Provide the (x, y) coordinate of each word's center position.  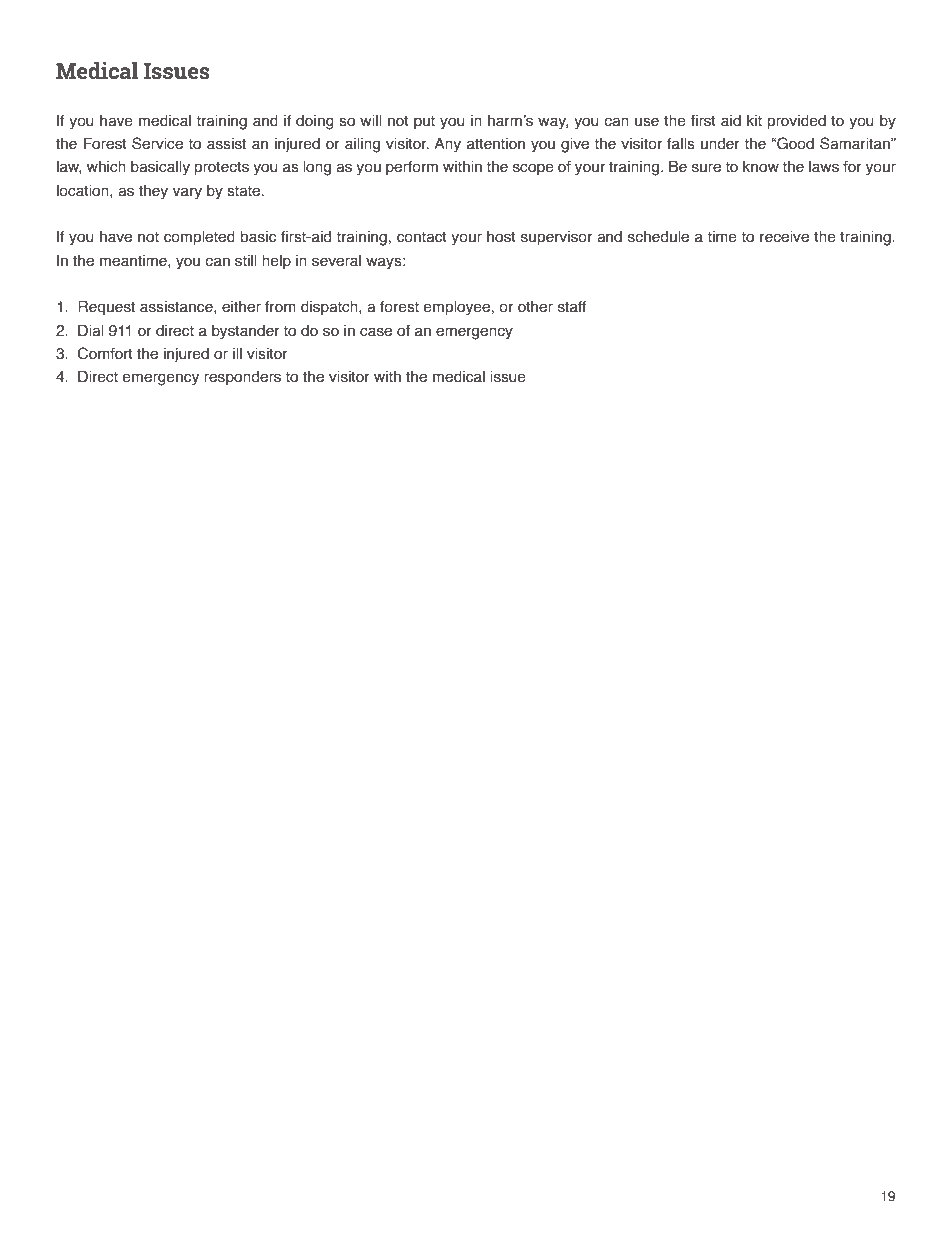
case (376, 332)
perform (412, 168)
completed (199, 238)
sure (706, 168)
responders (242, 378)
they (153, 192)
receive (784, 237)
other (535, 307)
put (424, 122)
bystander (246, 332)
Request (106, 307)
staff (572, 307)
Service (157, 143)
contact (422, 237)
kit (754, 121)
